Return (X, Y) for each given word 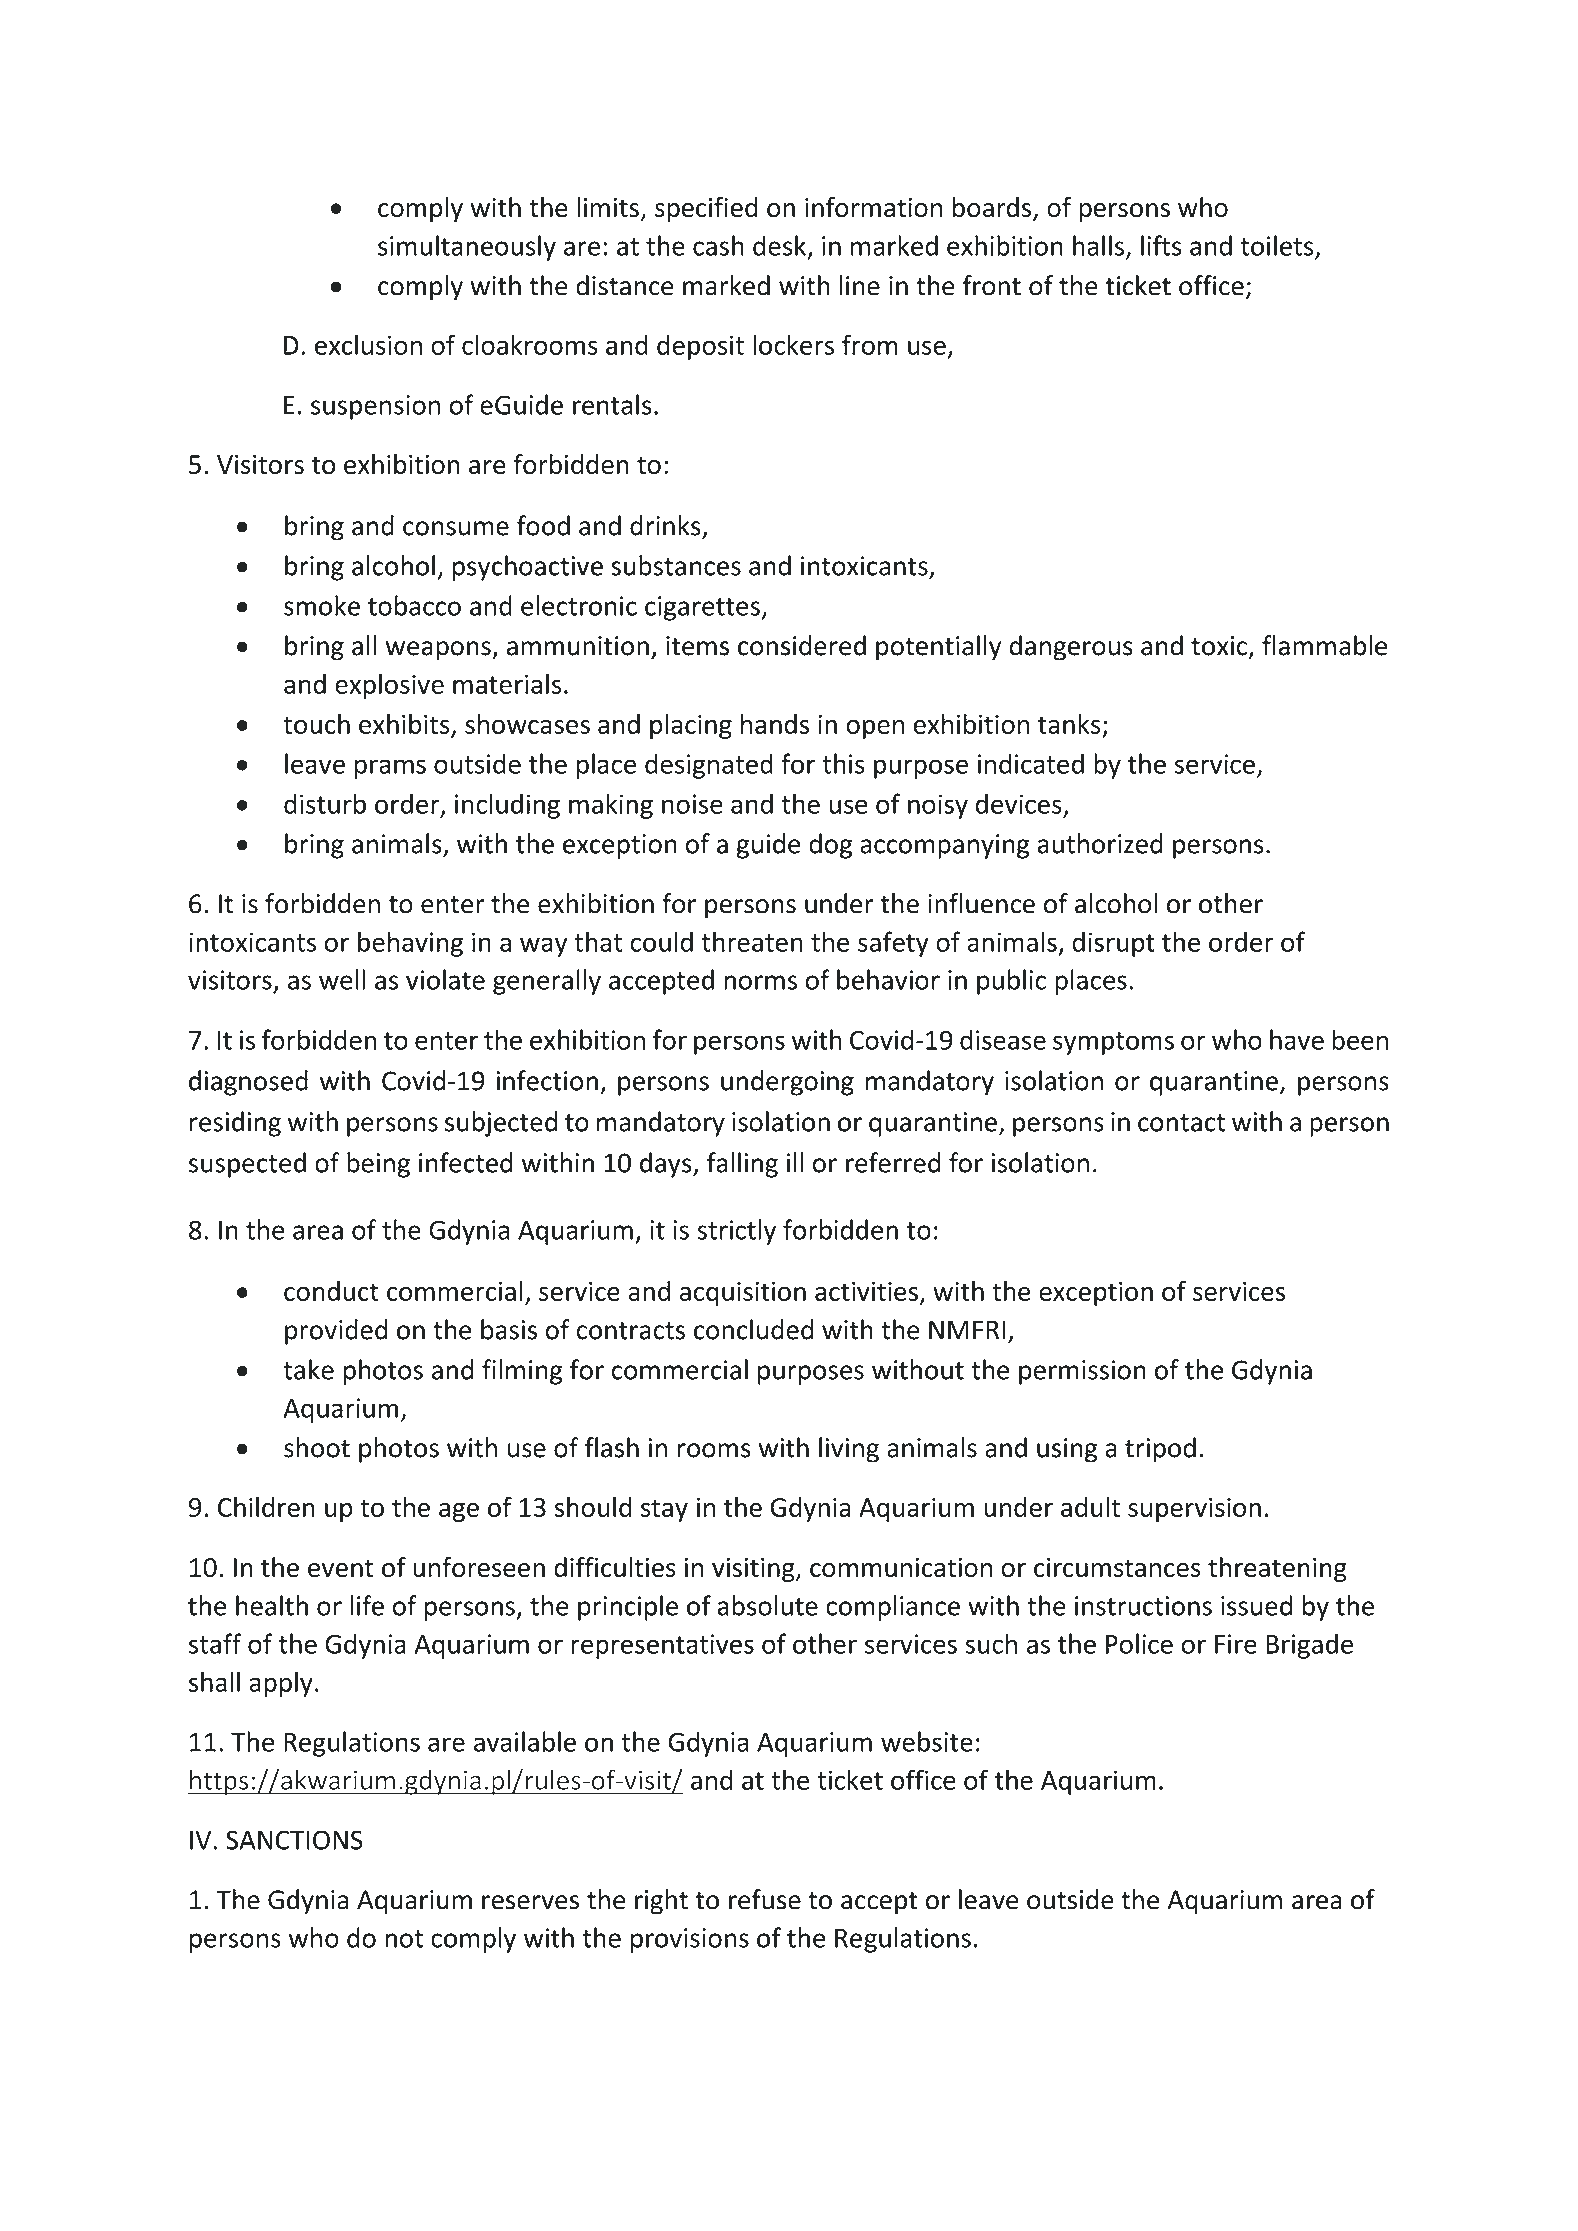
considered (802, 645)
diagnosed (248, 1083)
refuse (765, 1899)
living (849, 1450)
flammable (1324, 645)
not (404, 1939)
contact (1181, 1123)
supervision (1194, 1509)
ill (795, 1162)
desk (781, 246)
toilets (1278, 246)
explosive (389, 686)
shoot (317, 1447)
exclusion (368, 344)
